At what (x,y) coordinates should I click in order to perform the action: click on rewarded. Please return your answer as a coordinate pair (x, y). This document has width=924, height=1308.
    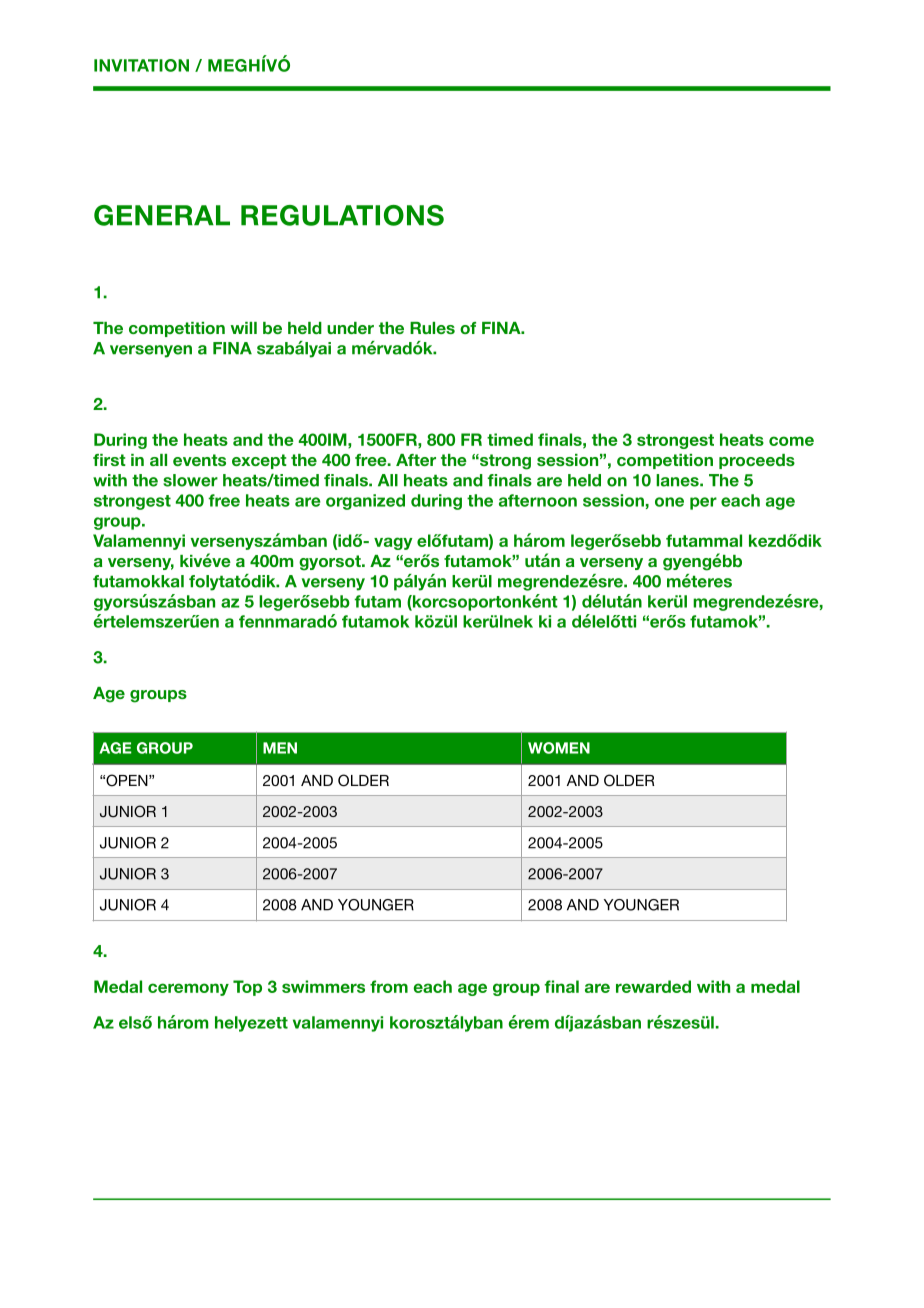
    Looking at the image, I should click on (653, 986).
